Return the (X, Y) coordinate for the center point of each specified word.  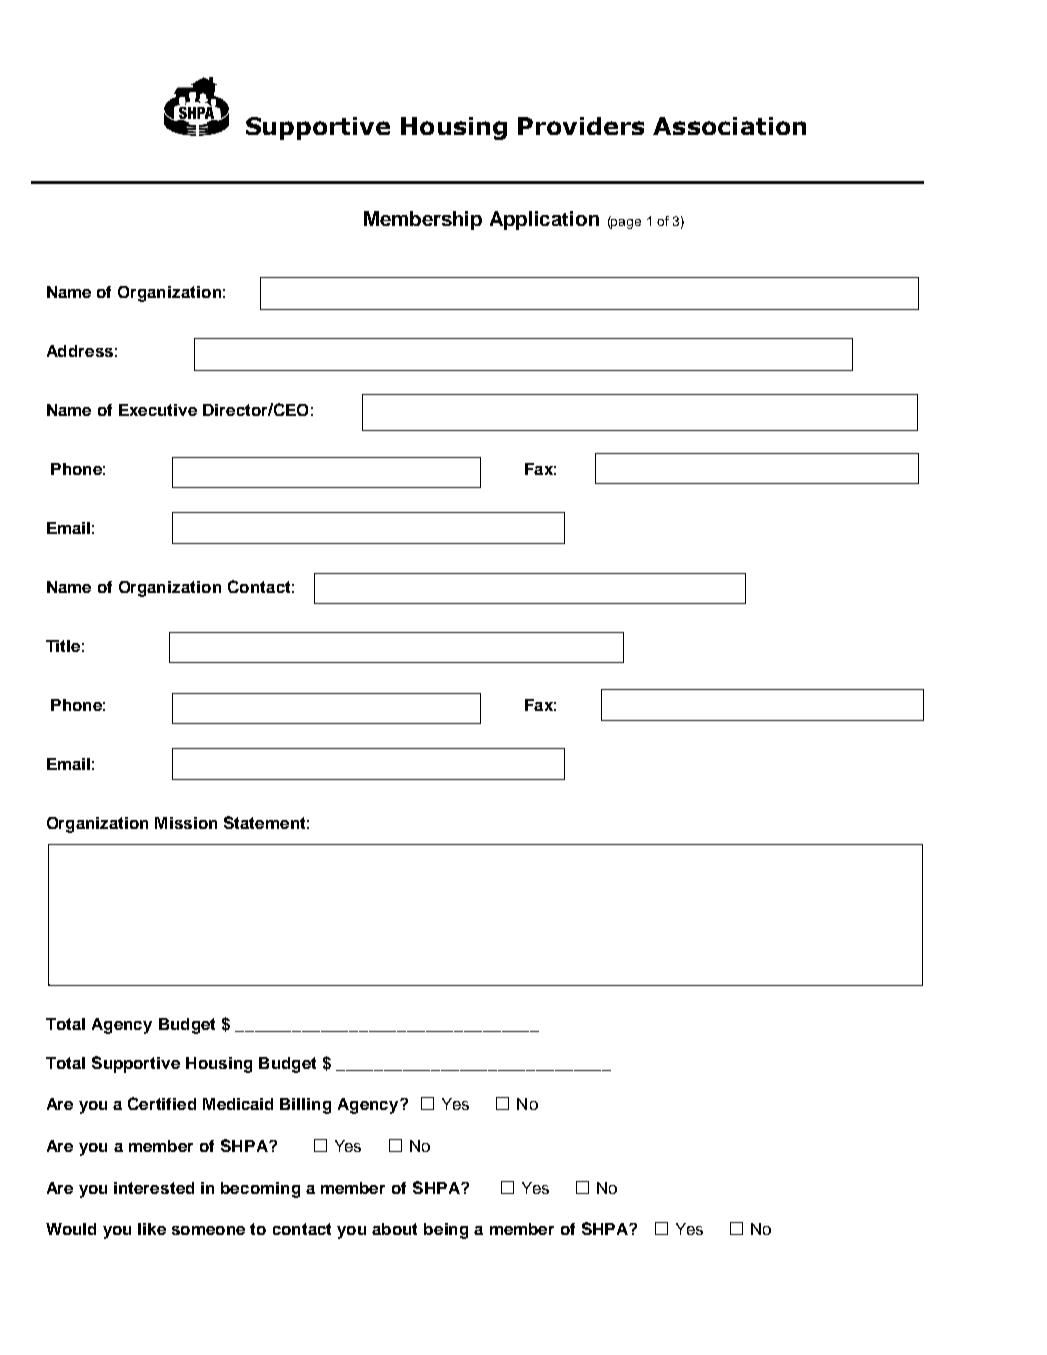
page (625, 224)
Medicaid (238, 1104)
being (446, 1231)
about (394, 1229)
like (152, 1229)
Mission (186, 823)
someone (208, 1230)
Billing (305, 1106)
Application (544, 220)
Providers (581, 126)
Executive (158, 410)
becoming (260, 1190)
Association (729, 126)
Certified (162, 1103)
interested (154, 1188)
